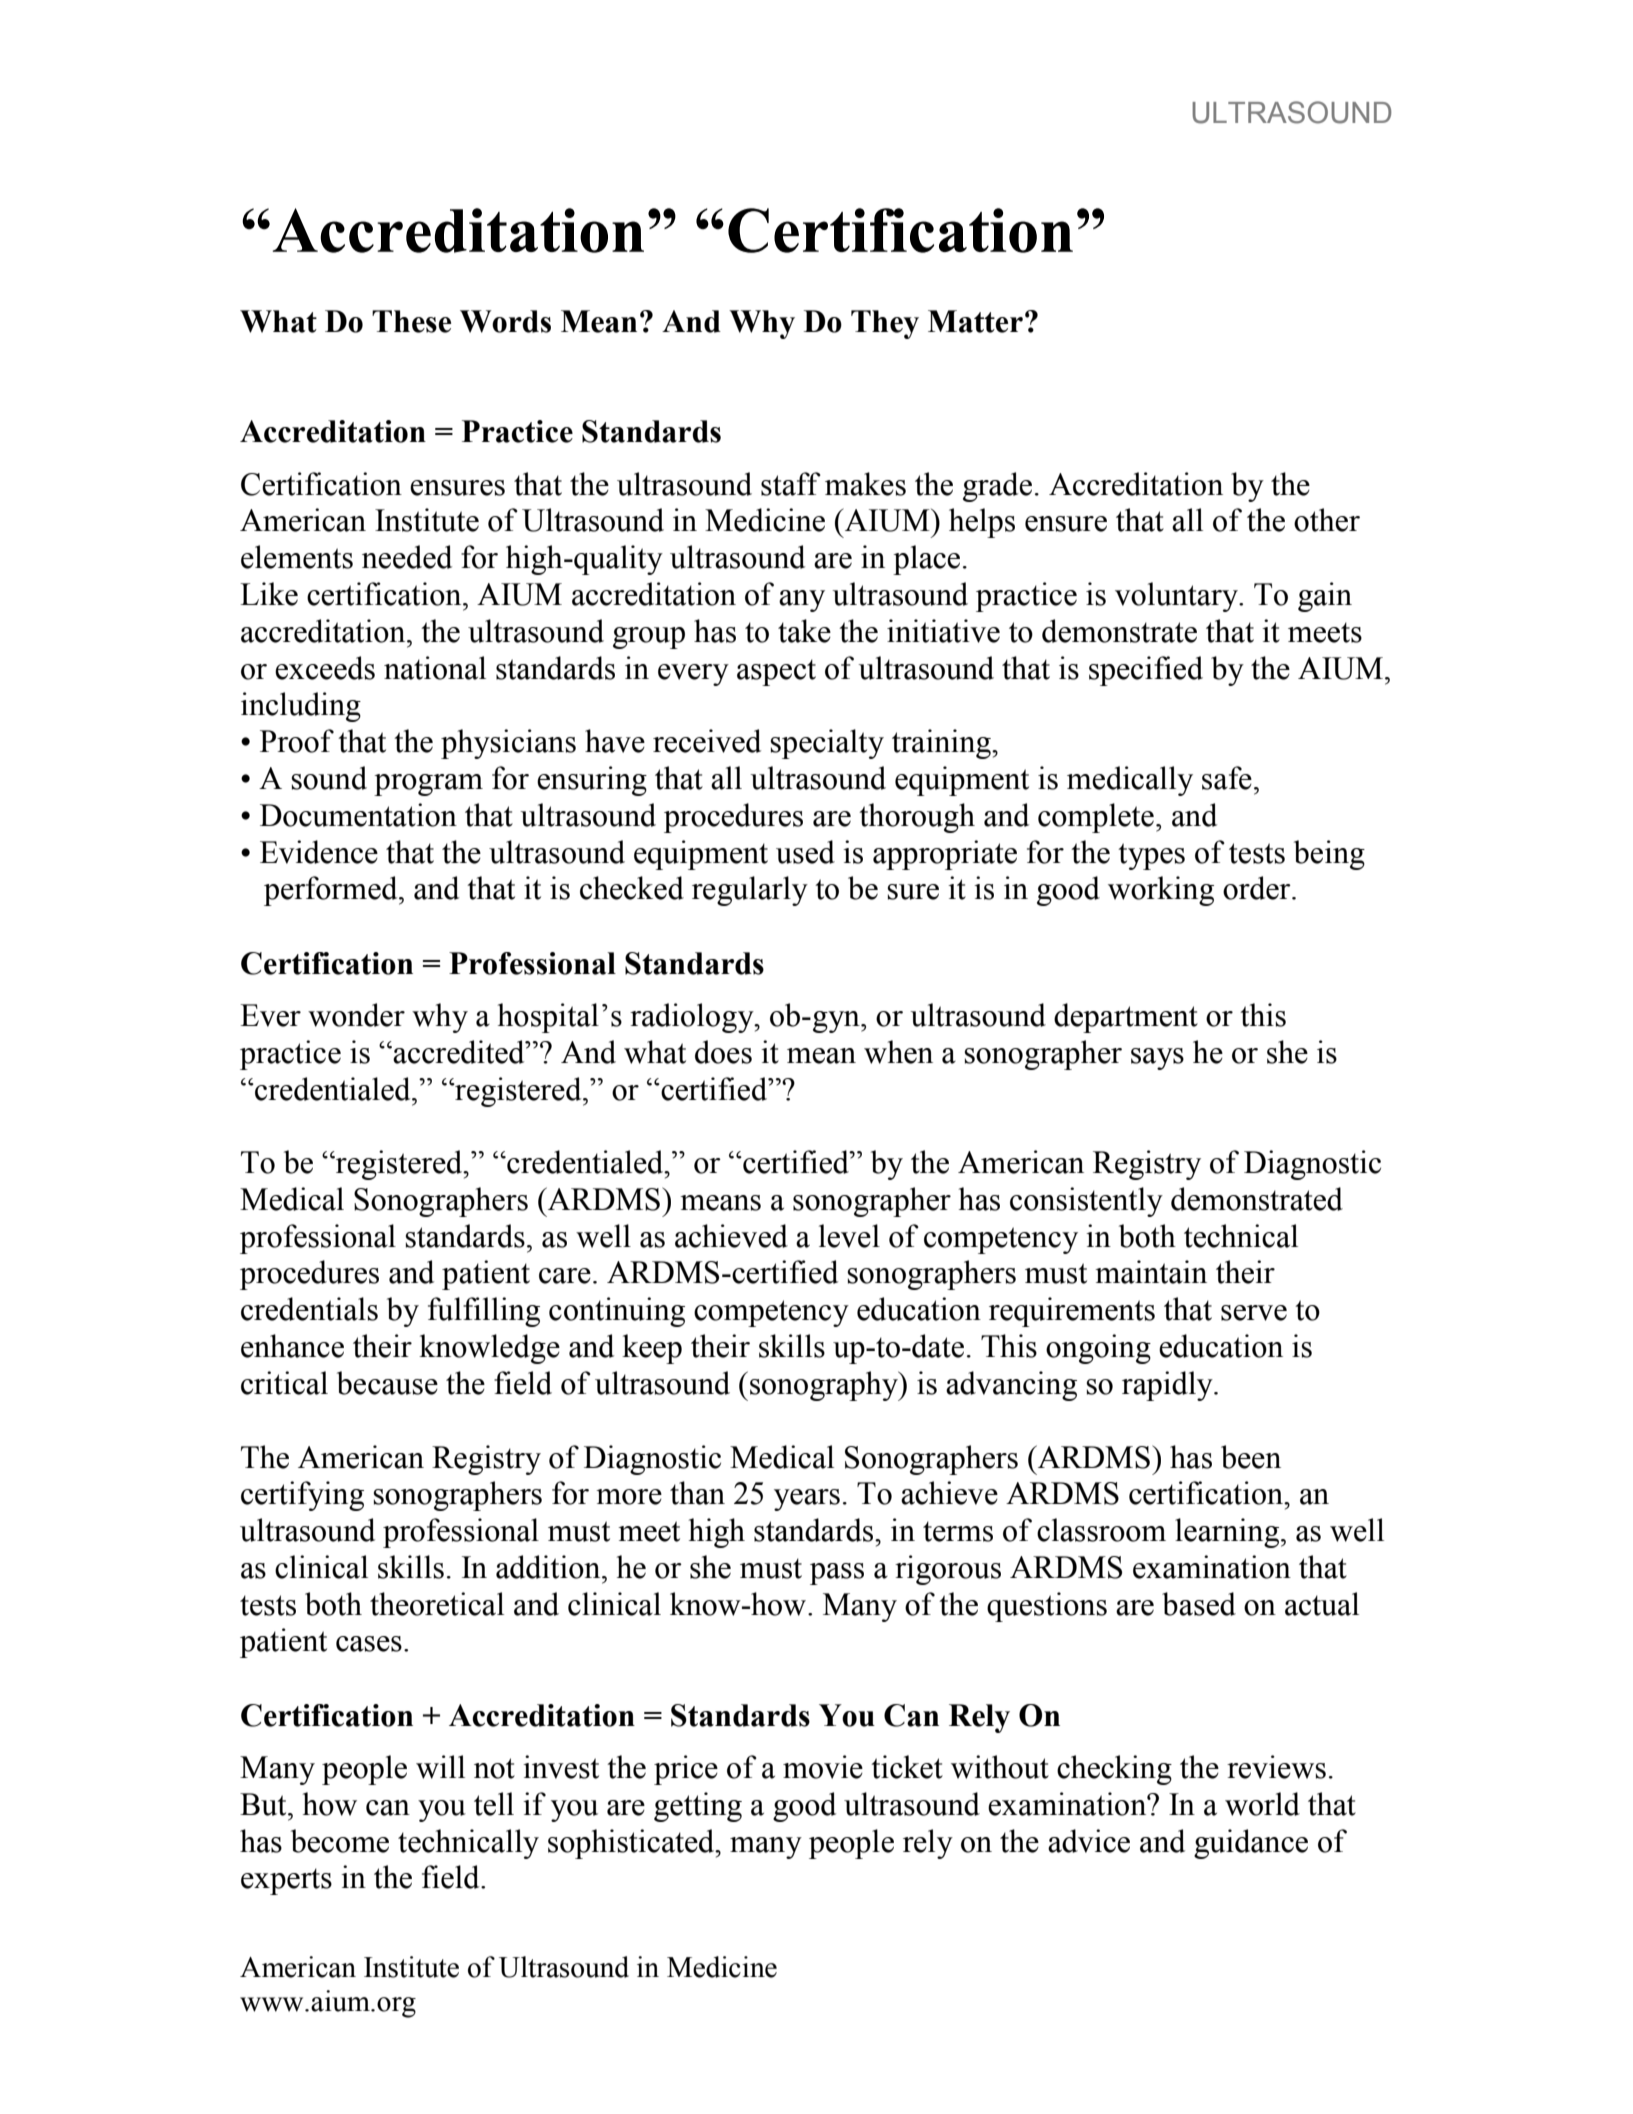  Describe the element at coordinates (885, 324) in the screenshot. I see `They` at that location.
